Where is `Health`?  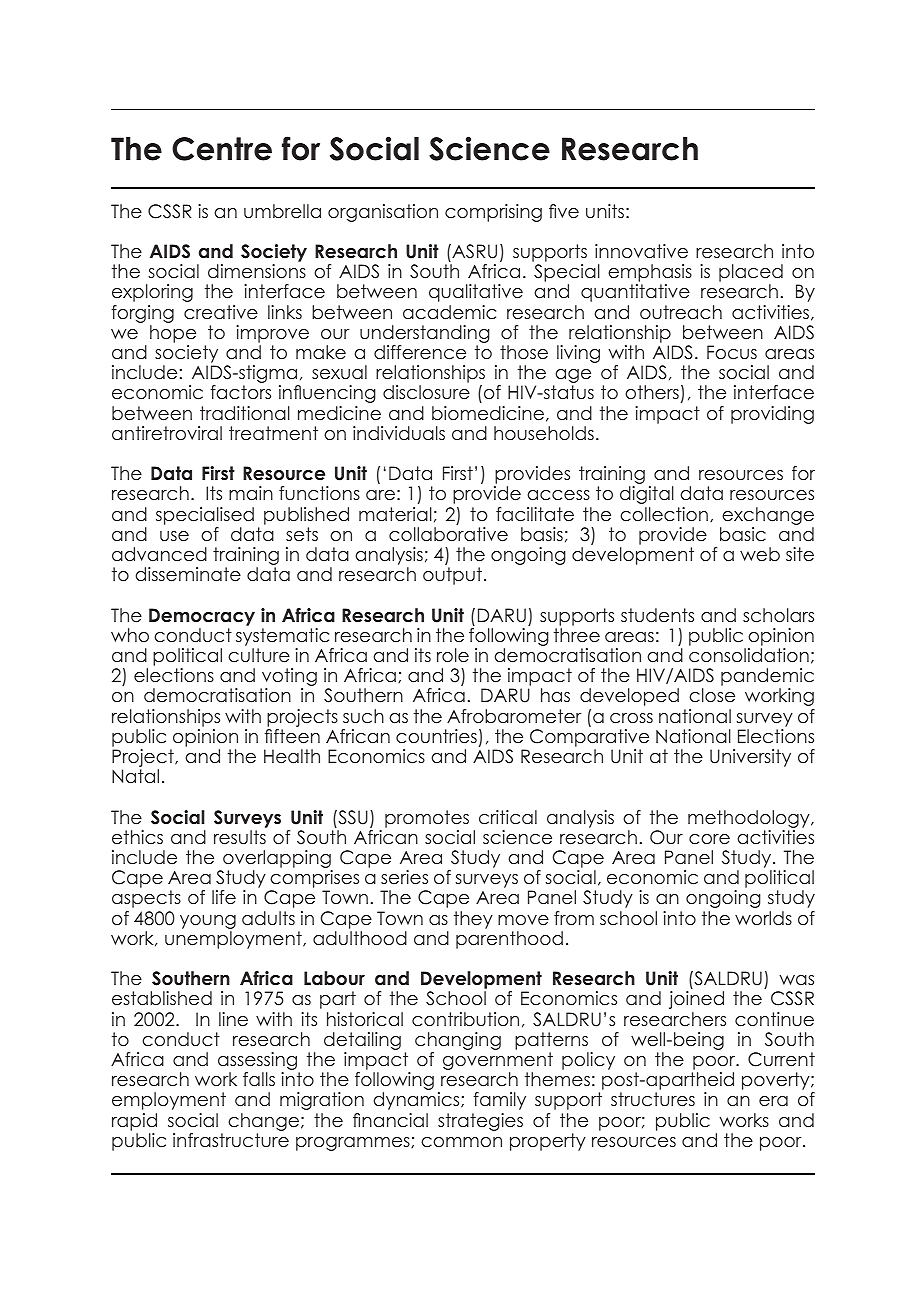
Health is located at coordinates (292, 756).
